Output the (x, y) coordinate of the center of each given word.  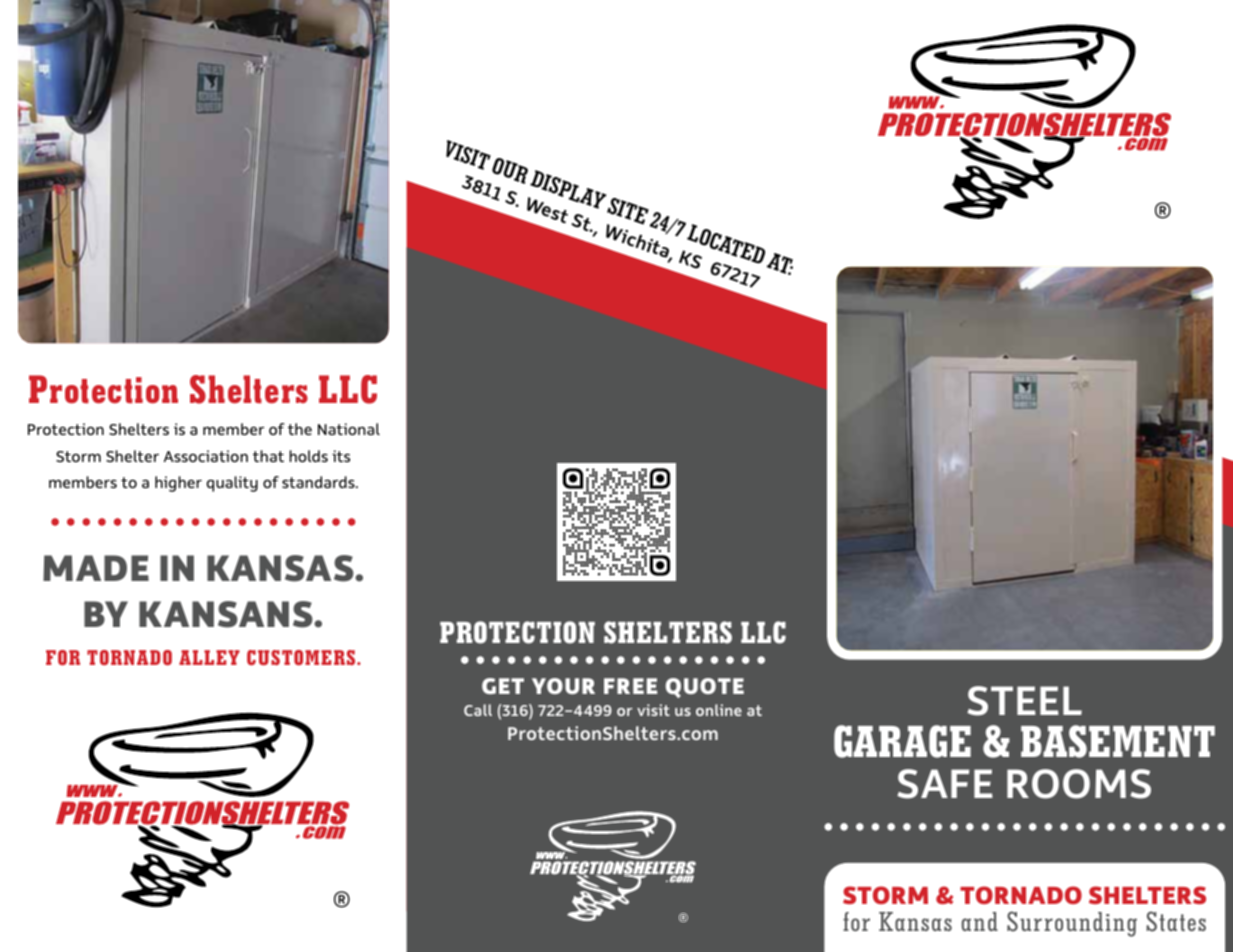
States (1176, 921)
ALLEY (209, 657)
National (349, 429)
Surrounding (1072, 924)
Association (206, 456)
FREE (631, 686)
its (341, 456)
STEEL (1024, 701)
